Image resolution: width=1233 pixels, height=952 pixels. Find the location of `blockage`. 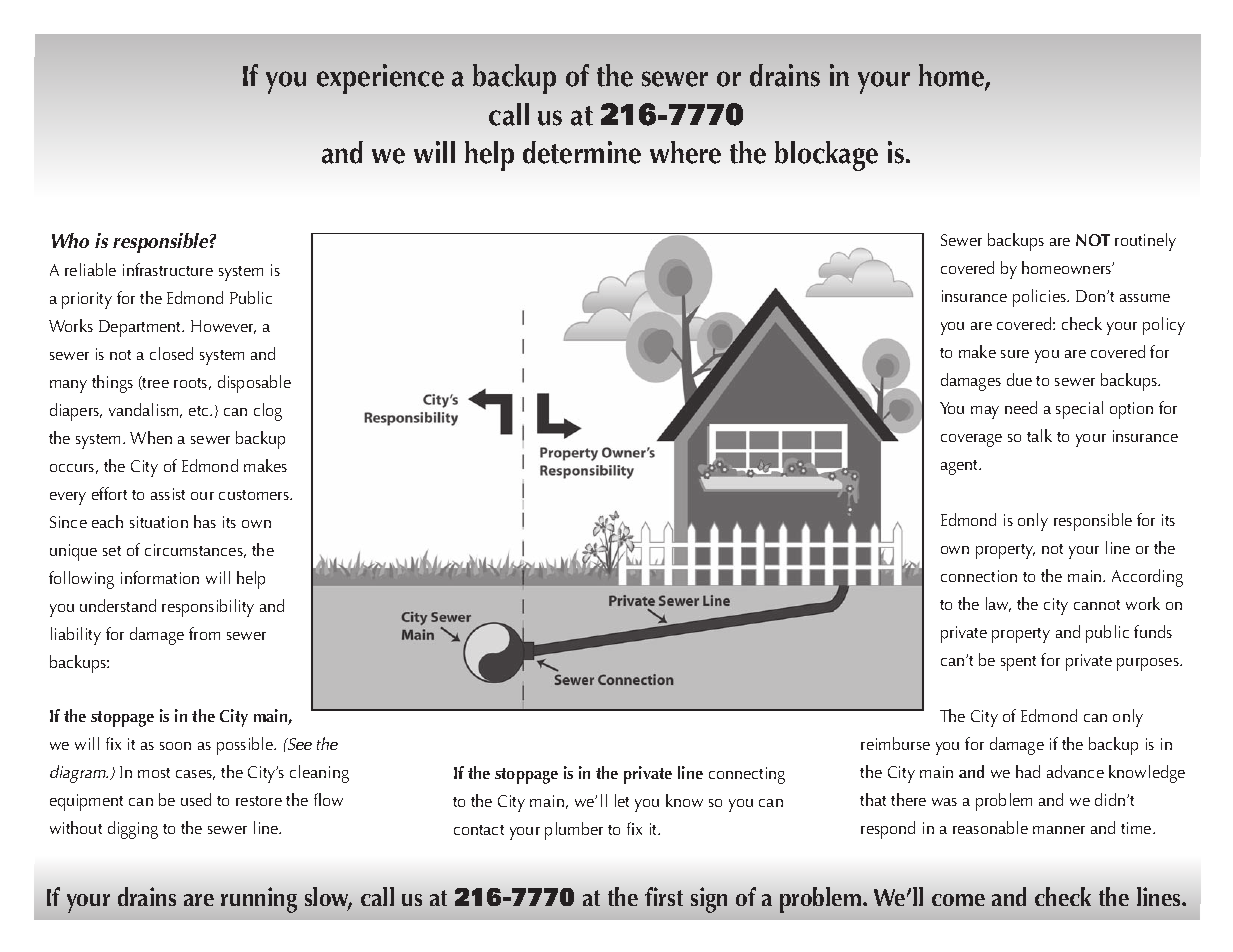

blockage is located at coordinates (826, 156).
